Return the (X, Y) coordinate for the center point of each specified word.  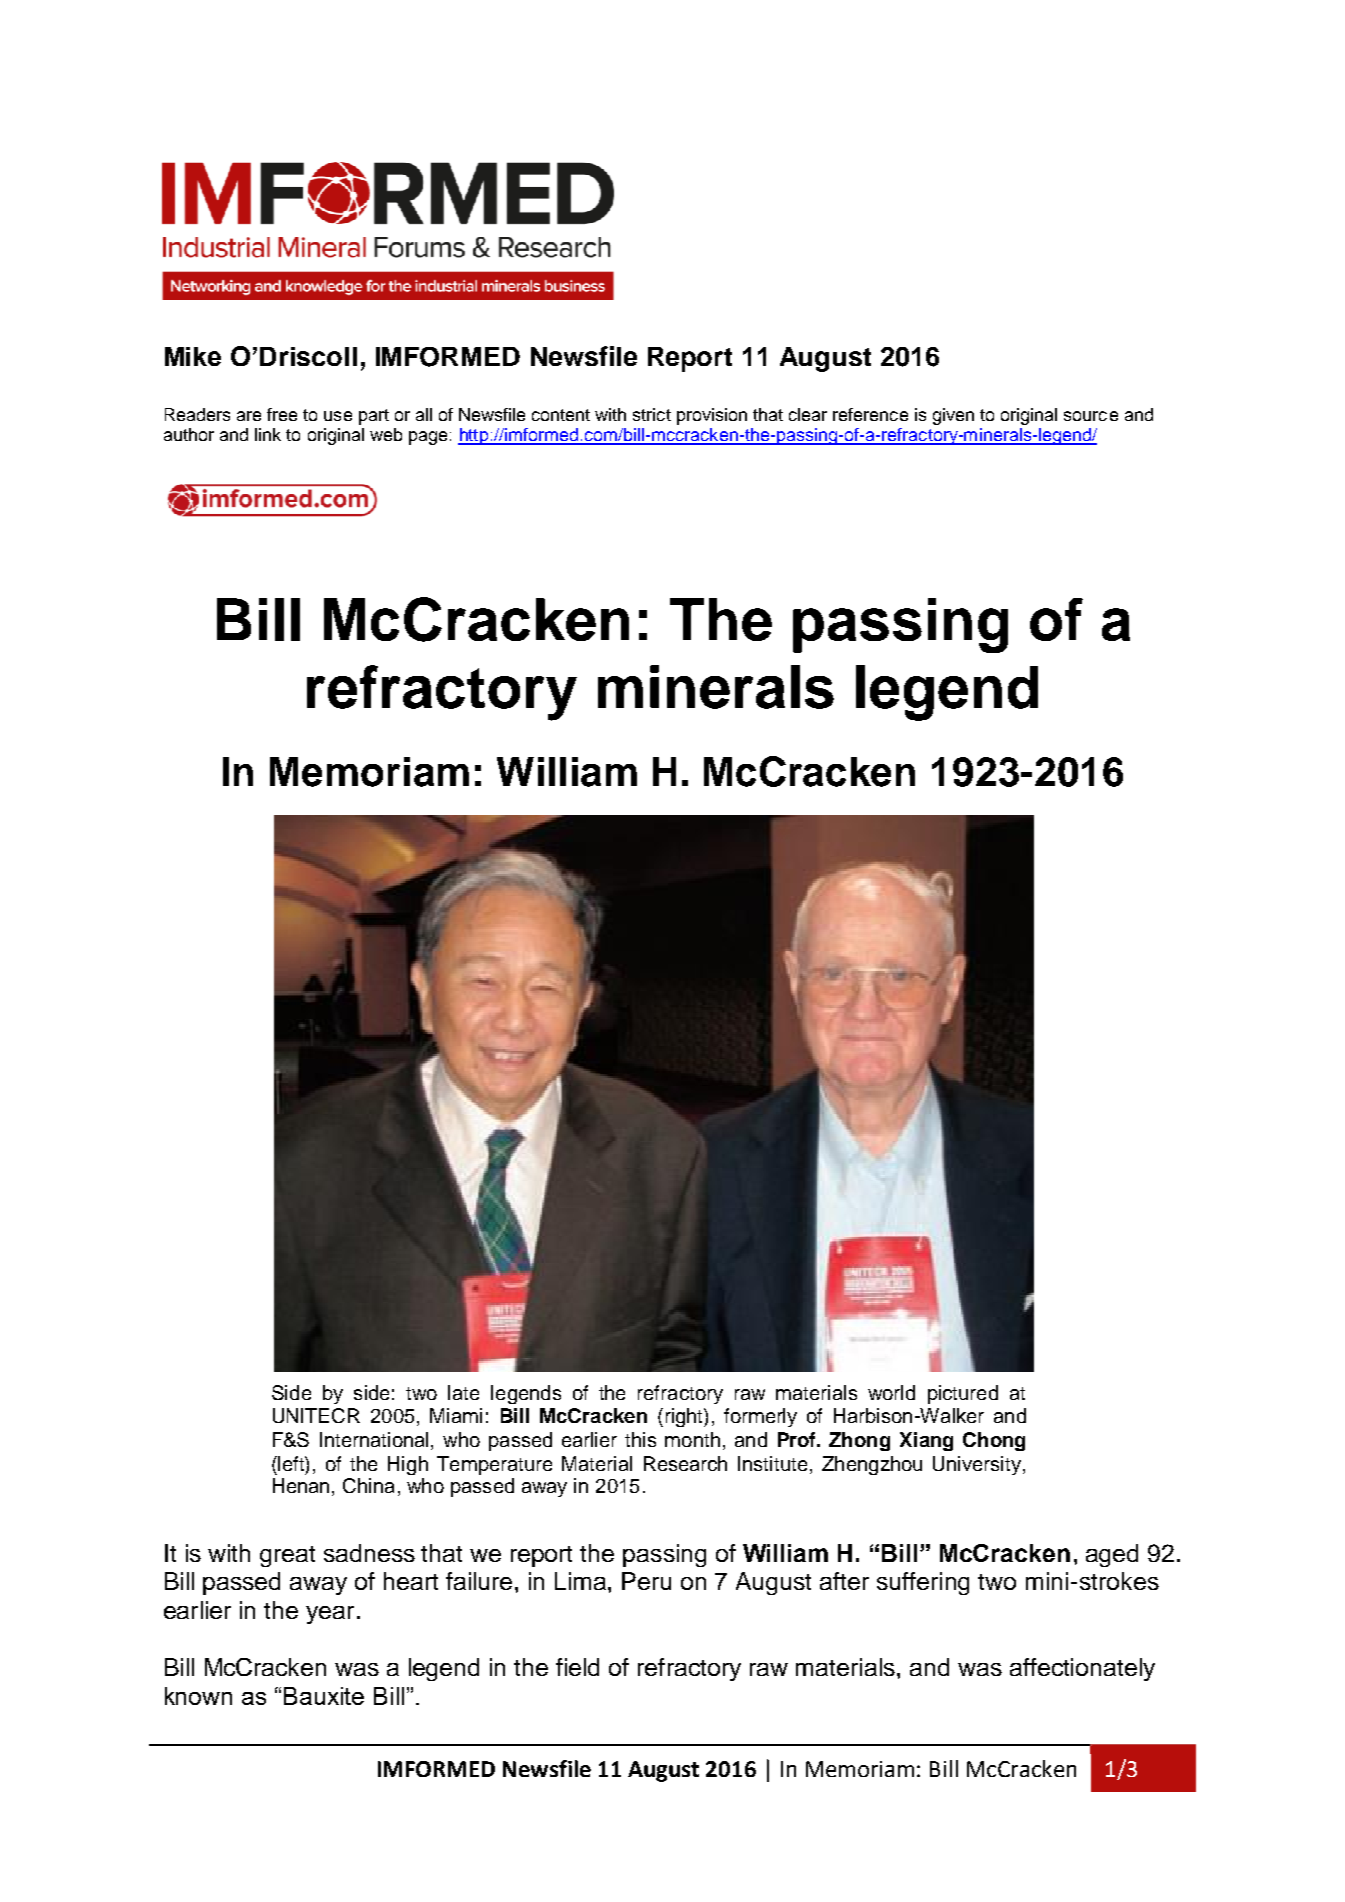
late (463, 1392)
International (374, 1439)
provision (712, 416)
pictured (963, 1394)
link (268, 434)
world (891, 1392)
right (685, 1417)
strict (652, 414)
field (577, 1667)
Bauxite (324, 1696)
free (282, 414)
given (953, 416)
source (1091, 416)
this (640, 1439)
